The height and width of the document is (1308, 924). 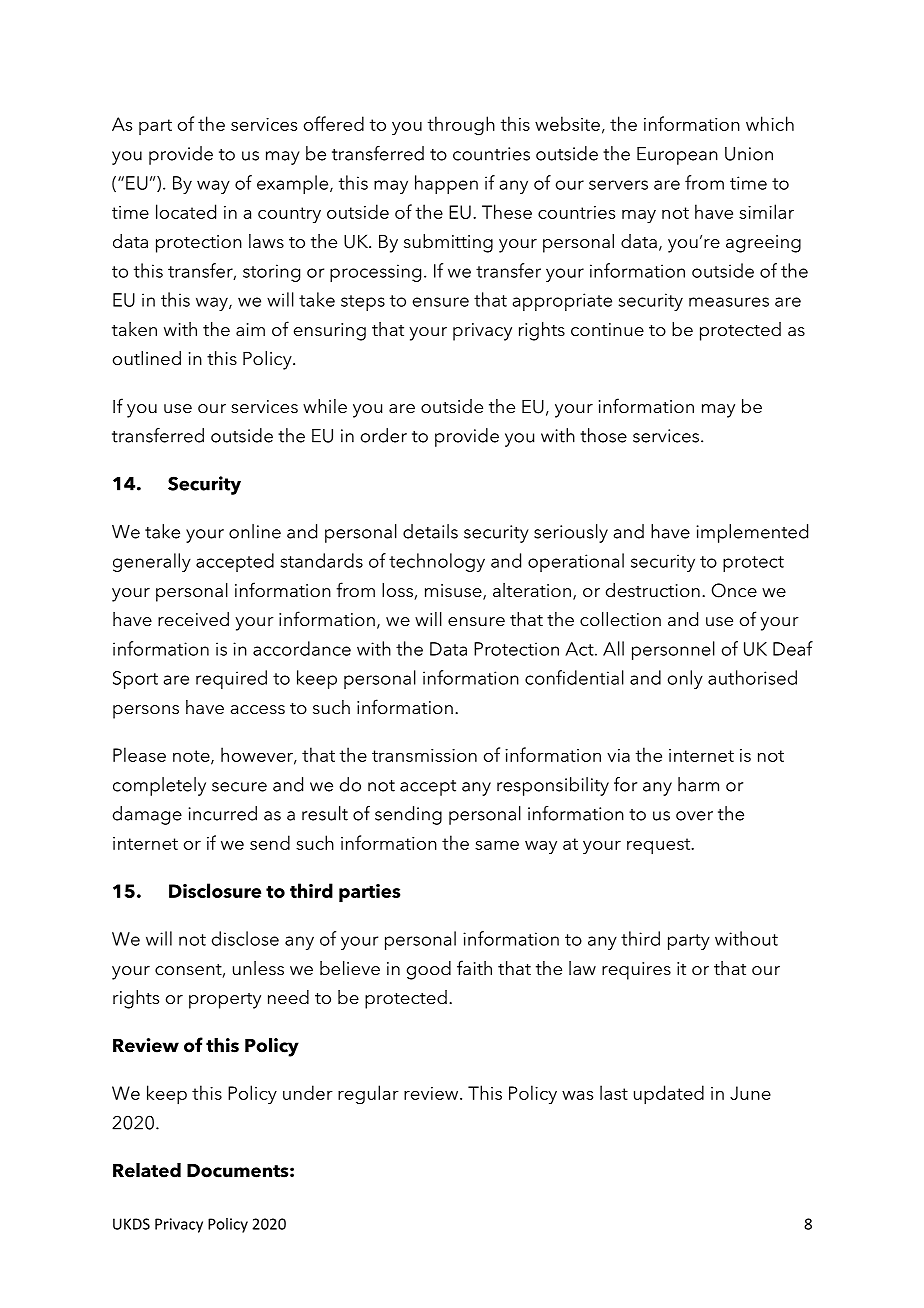 I want to click on located, so click(x=186, y=211).
